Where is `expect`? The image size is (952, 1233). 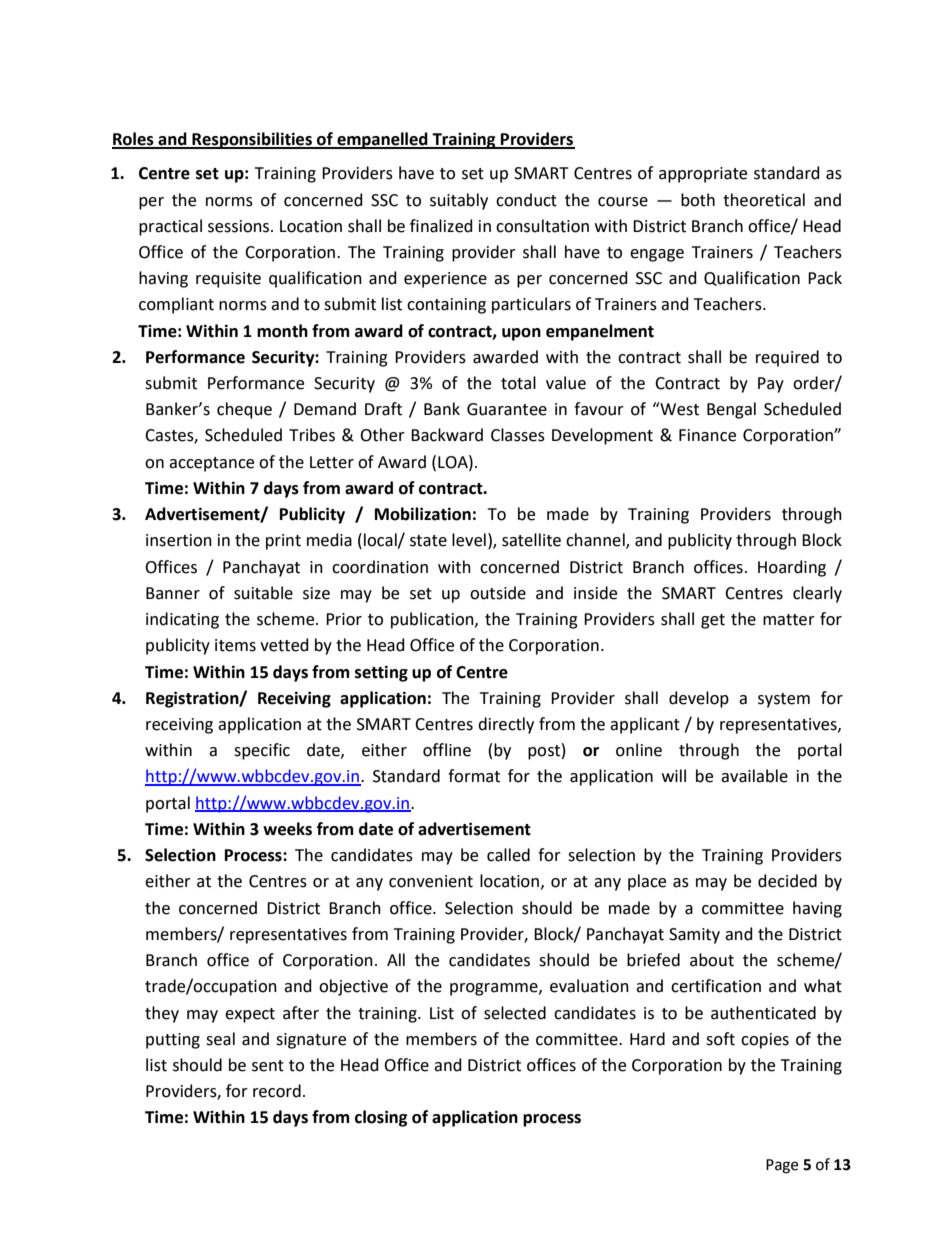 expect is located at coordinates (250, 1015).
